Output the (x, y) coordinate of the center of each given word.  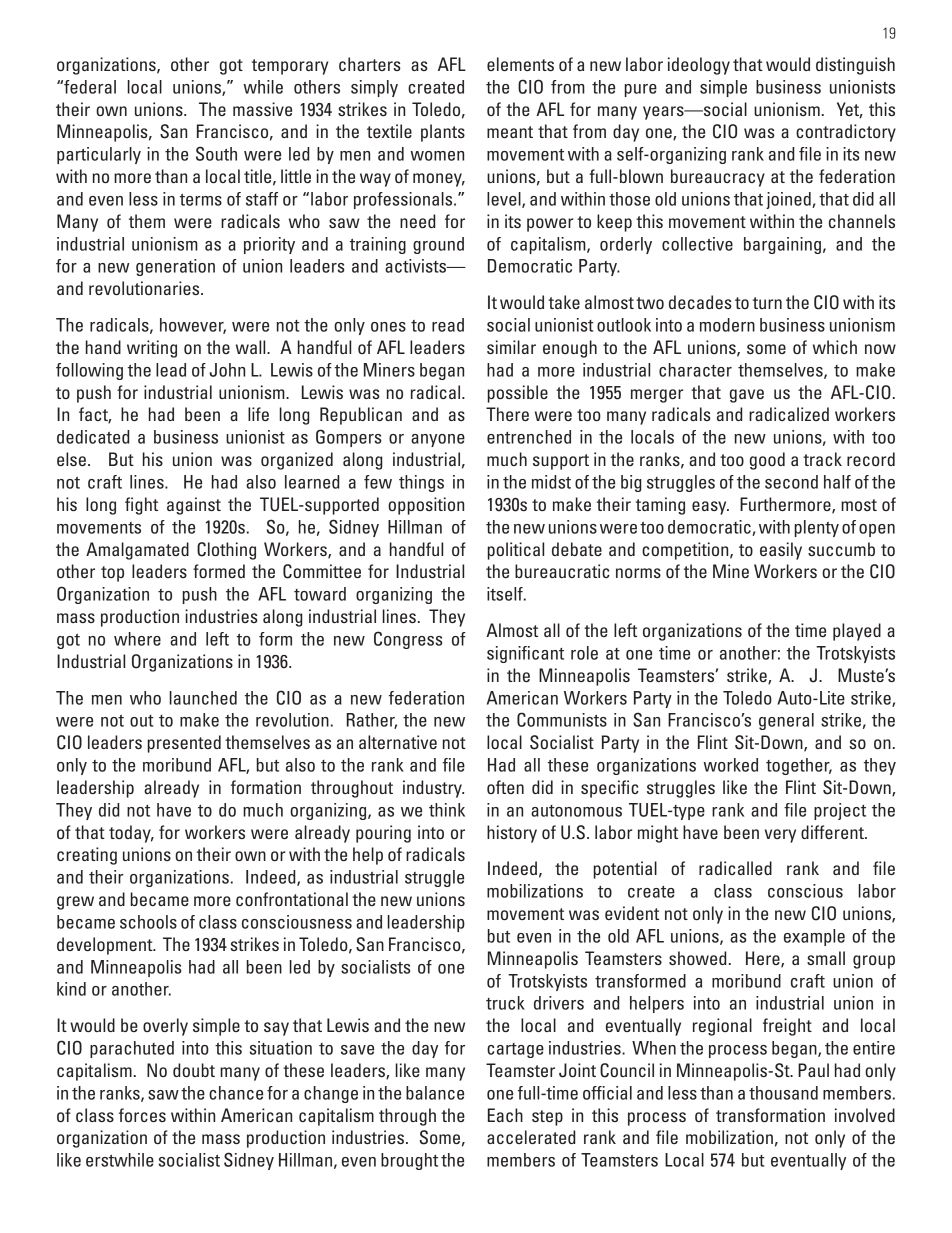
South (216, 153)
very (780, 836)
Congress (408, 640)
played (857, 632)
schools (148, 922)
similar (511, 347)
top (112, 574)
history (512, 834)
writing (152, 349)
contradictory (846, 133)
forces (142, 1115)
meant (510, 132)
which (835, 347)
